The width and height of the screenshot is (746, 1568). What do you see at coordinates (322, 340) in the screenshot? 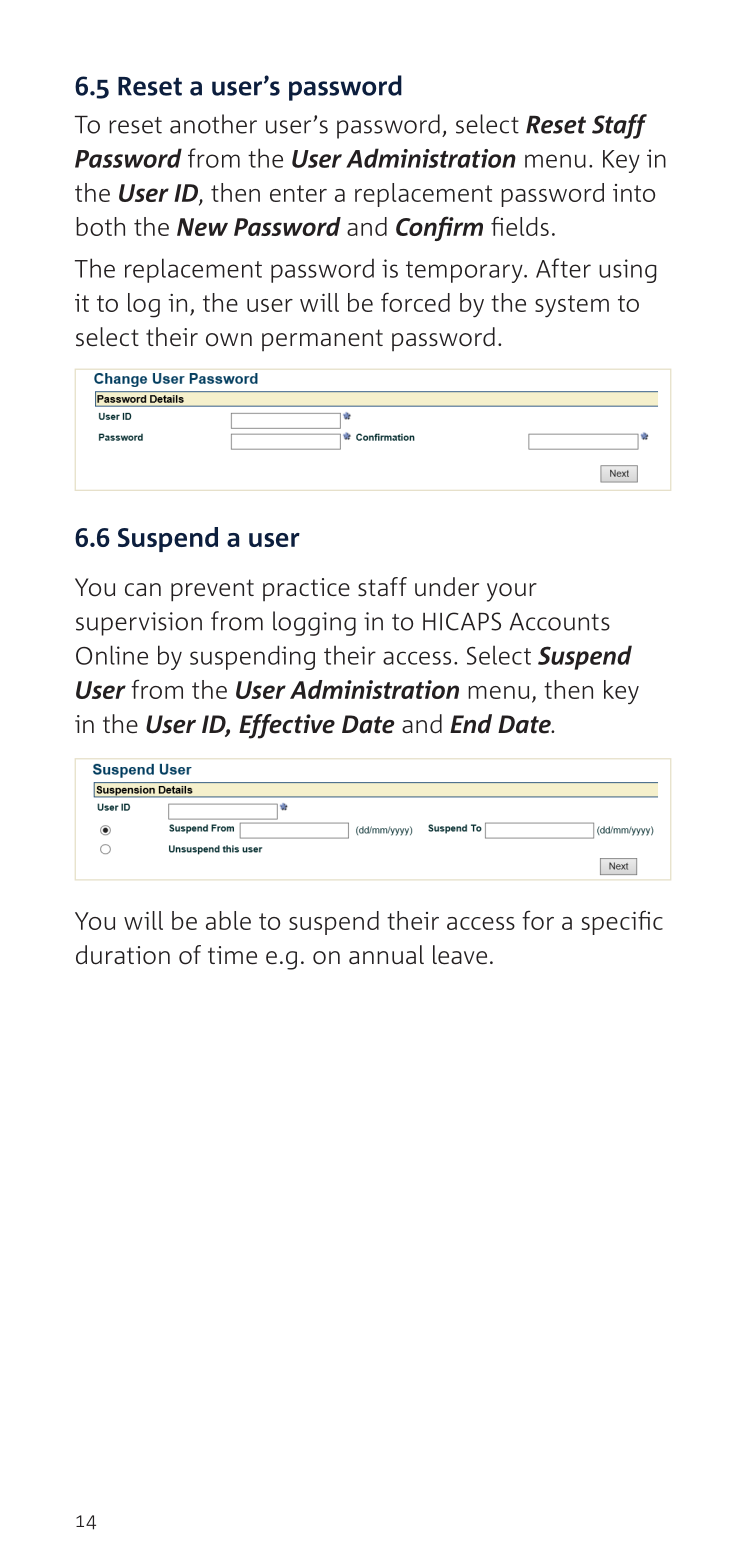
I see `permanent` at bounding box center [322, 340].
